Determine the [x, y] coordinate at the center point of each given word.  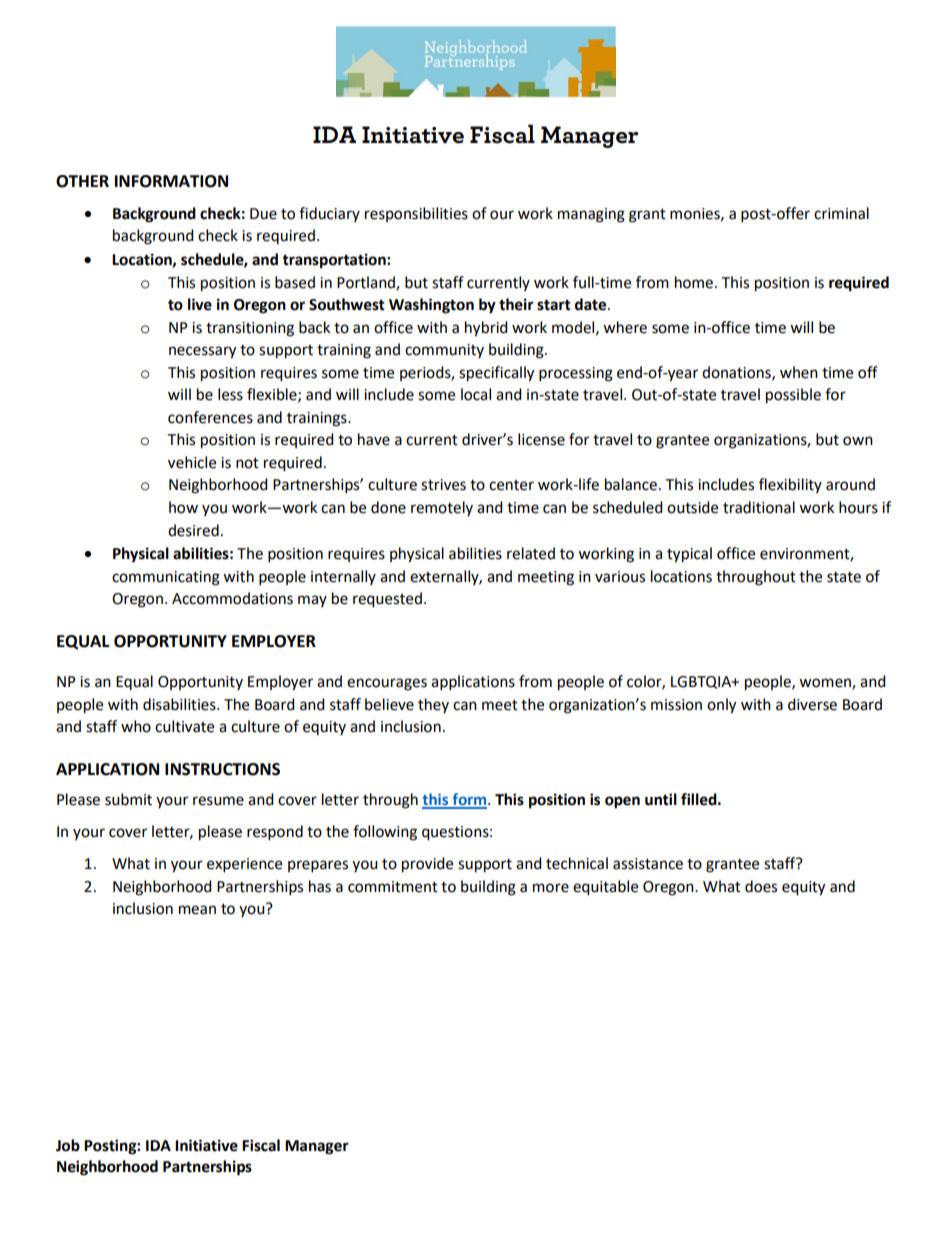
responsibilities [416, 214]
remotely [442, 508]
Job [68, 1145]
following [385, 833]
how [183, 507]
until [661, 799]
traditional [759, 507]
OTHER [82, 181]
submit [128, 799]
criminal [841, 213]
